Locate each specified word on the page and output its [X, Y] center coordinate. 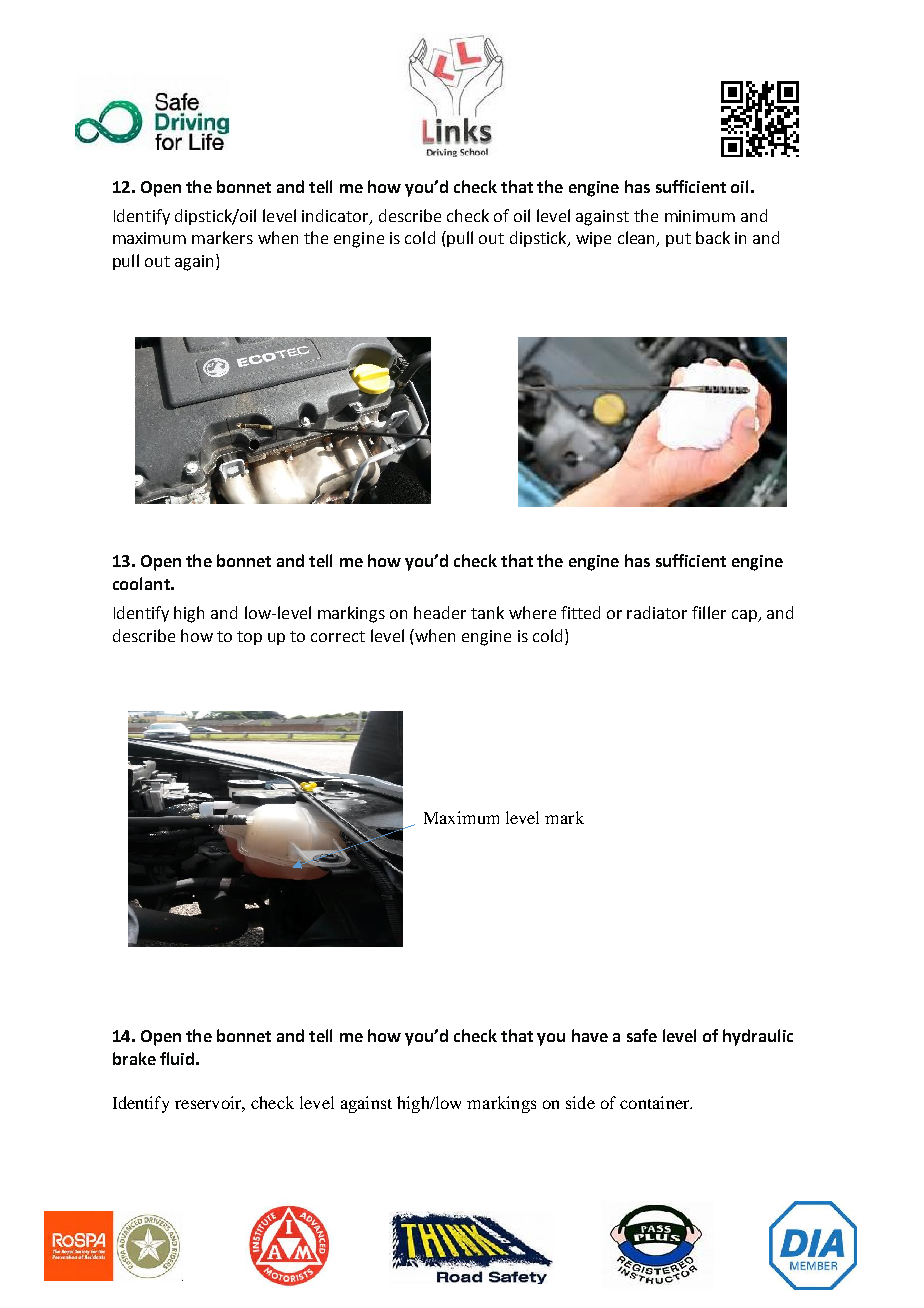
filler [709, 612]
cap [745, 616]
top [249, 638]
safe [642, 1035]
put [678, 240]
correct [338, 636]
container [656, 1102]
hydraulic [758, 1037]
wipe [593, 239]
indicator [336, 216]
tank [487, 612]
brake [134, 1058]
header [440, 612]
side [580, 1102]
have [590, 1035]
